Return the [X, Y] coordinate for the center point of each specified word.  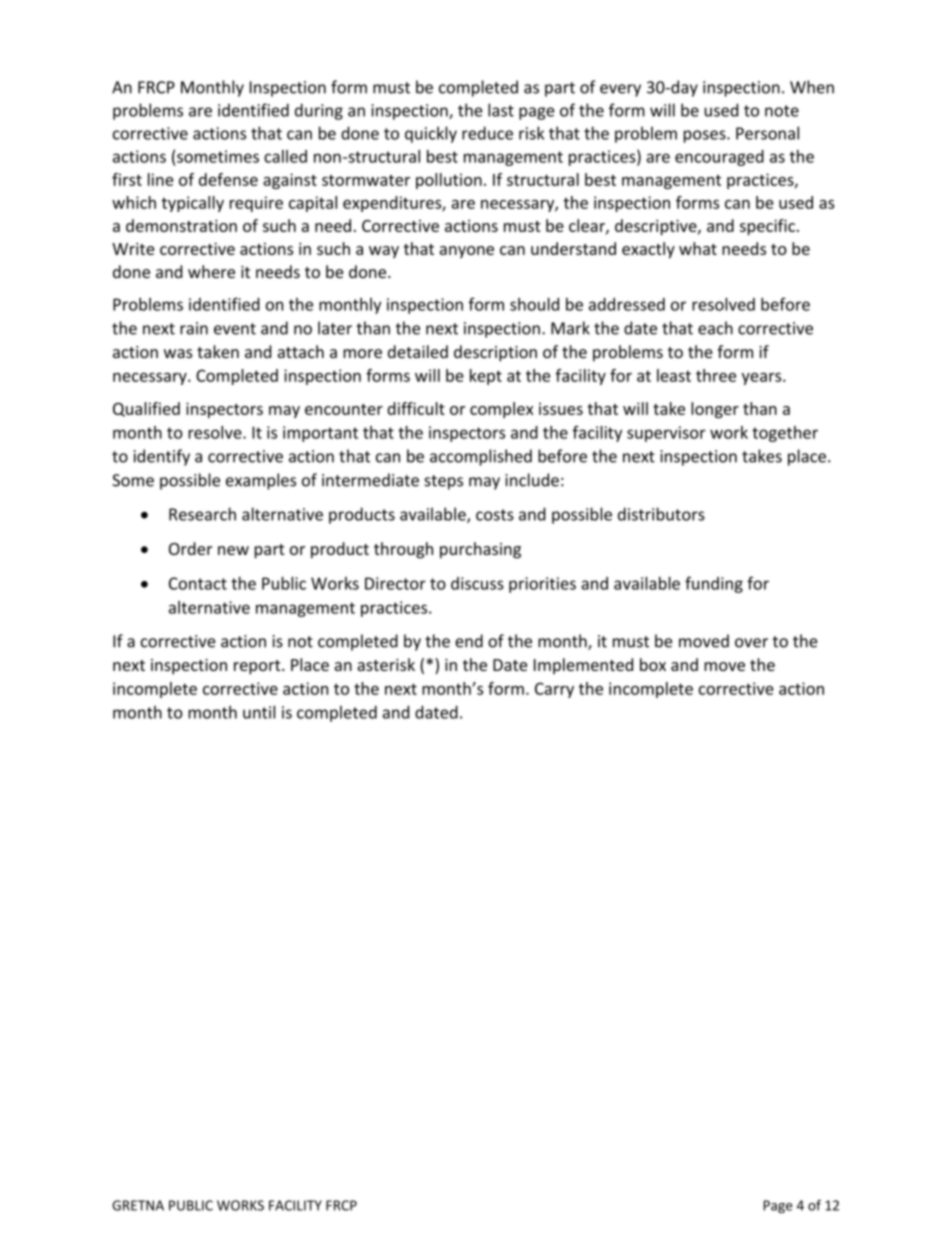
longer [715, 410]
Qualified [146, 409]
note [782, 111]
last [501, 110]
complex [501, 410]
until [259, 712]
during [319, 111]
